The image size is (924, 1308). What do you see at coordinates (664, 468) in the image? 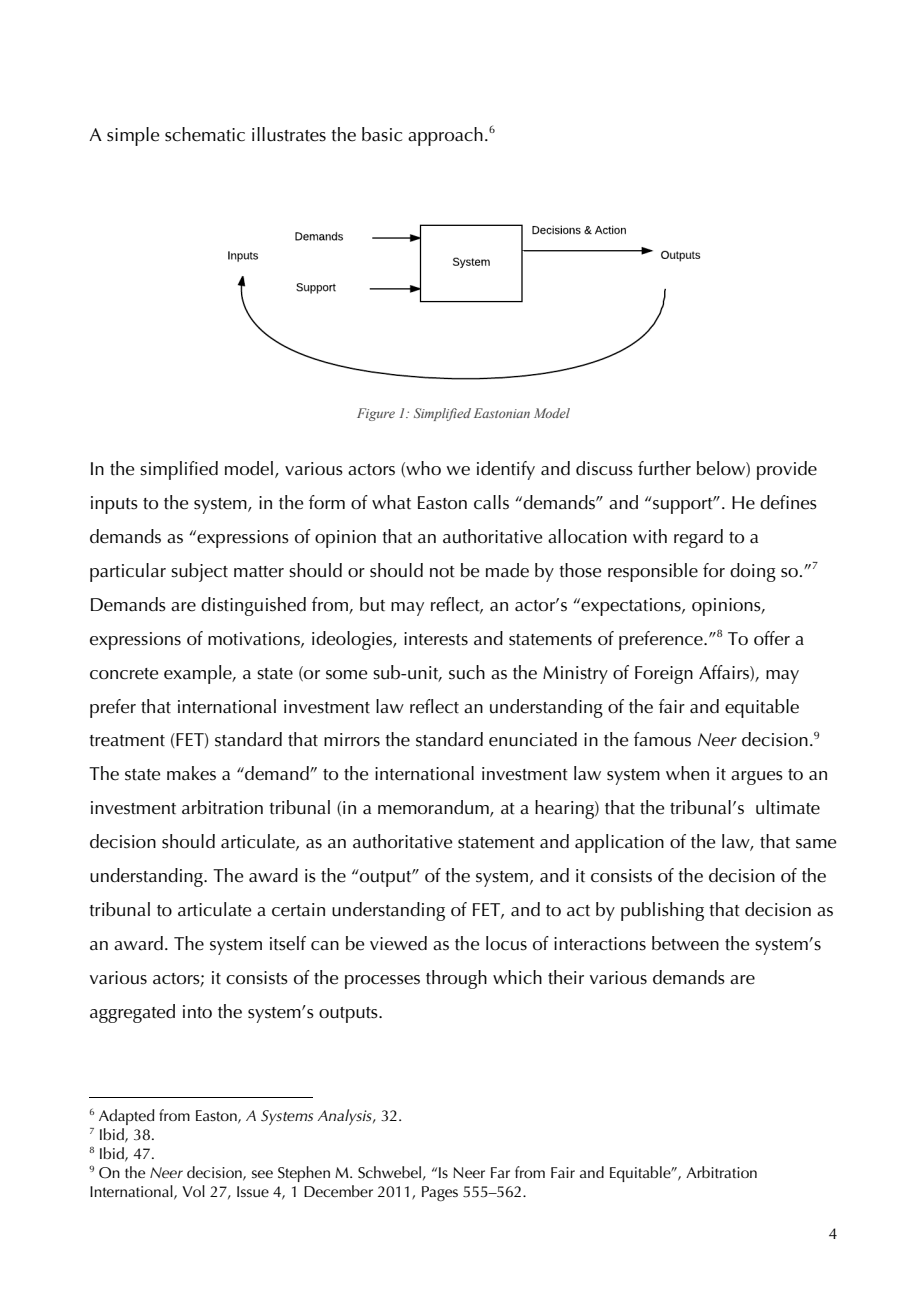
I see `further` at bounding box center [664, 468].
